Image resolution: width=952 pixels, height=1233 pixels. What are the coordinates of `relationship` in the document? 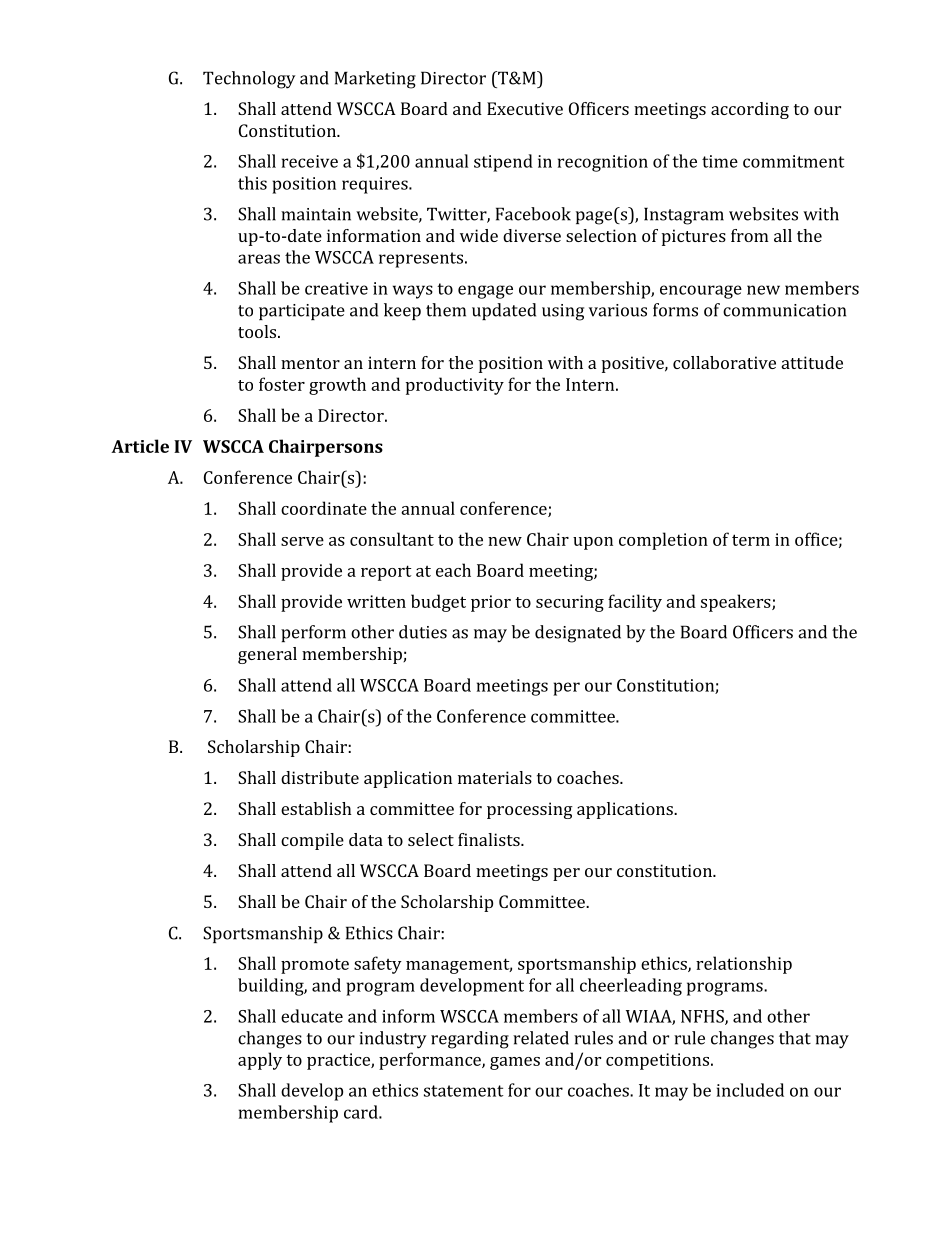 It's located at (744, 965).
